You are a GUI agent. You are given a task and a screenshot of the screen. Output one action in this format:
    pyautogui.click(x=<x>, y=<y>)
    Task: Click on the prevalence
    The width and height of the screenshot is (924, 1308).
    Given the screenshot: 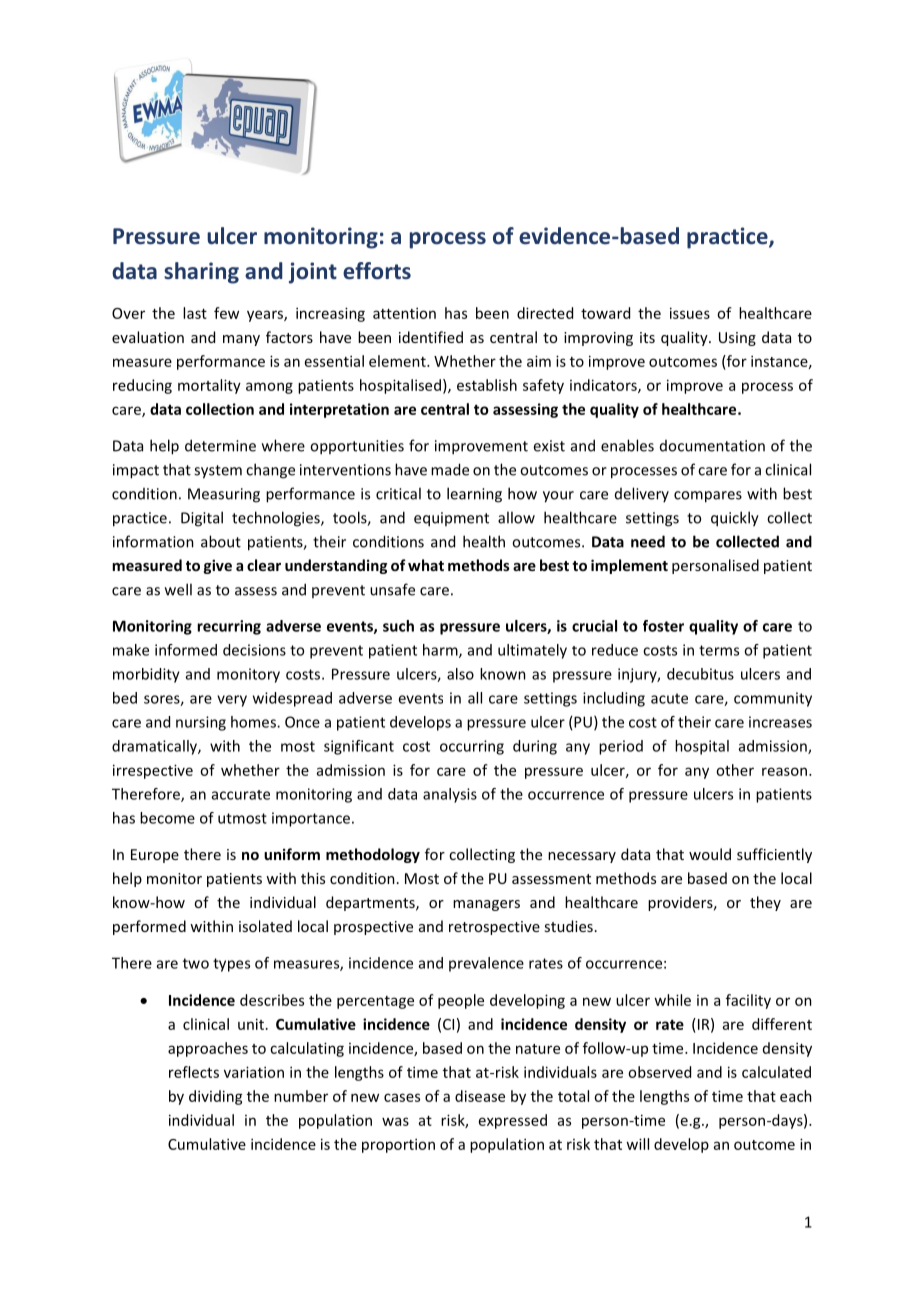 What is the action you would take?
    pyautogui.click(x=486, y=964)
